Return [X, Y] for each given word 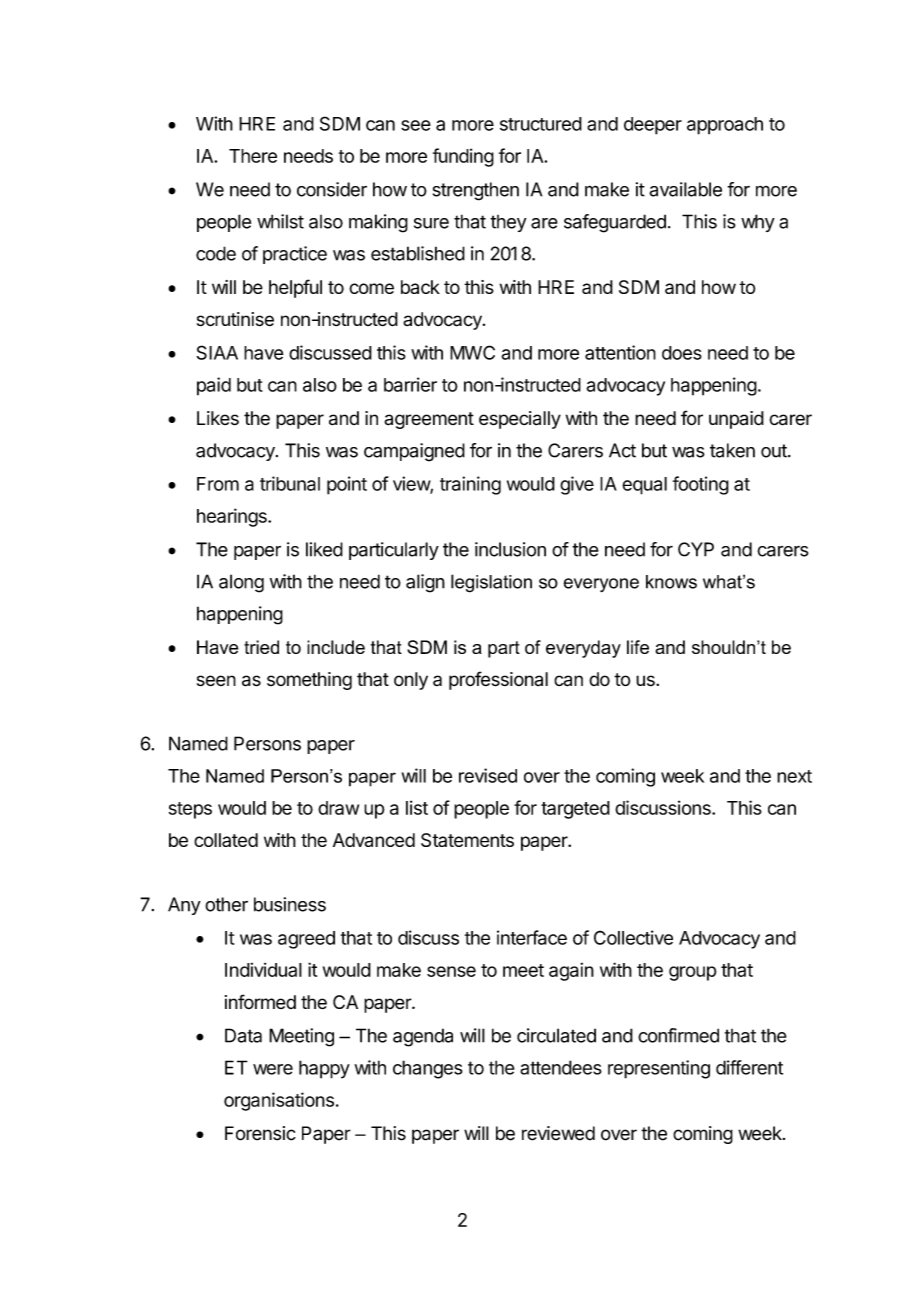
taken [732, 450]
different [749, 1067]
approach [725, 126]
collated [226, 840]
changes [428, 1069]
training [470, 485]
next [794, 776]
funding [463, 157]
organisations [279, 1101]
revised [488, 775]
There [253, 156]
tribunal [290, 483]
